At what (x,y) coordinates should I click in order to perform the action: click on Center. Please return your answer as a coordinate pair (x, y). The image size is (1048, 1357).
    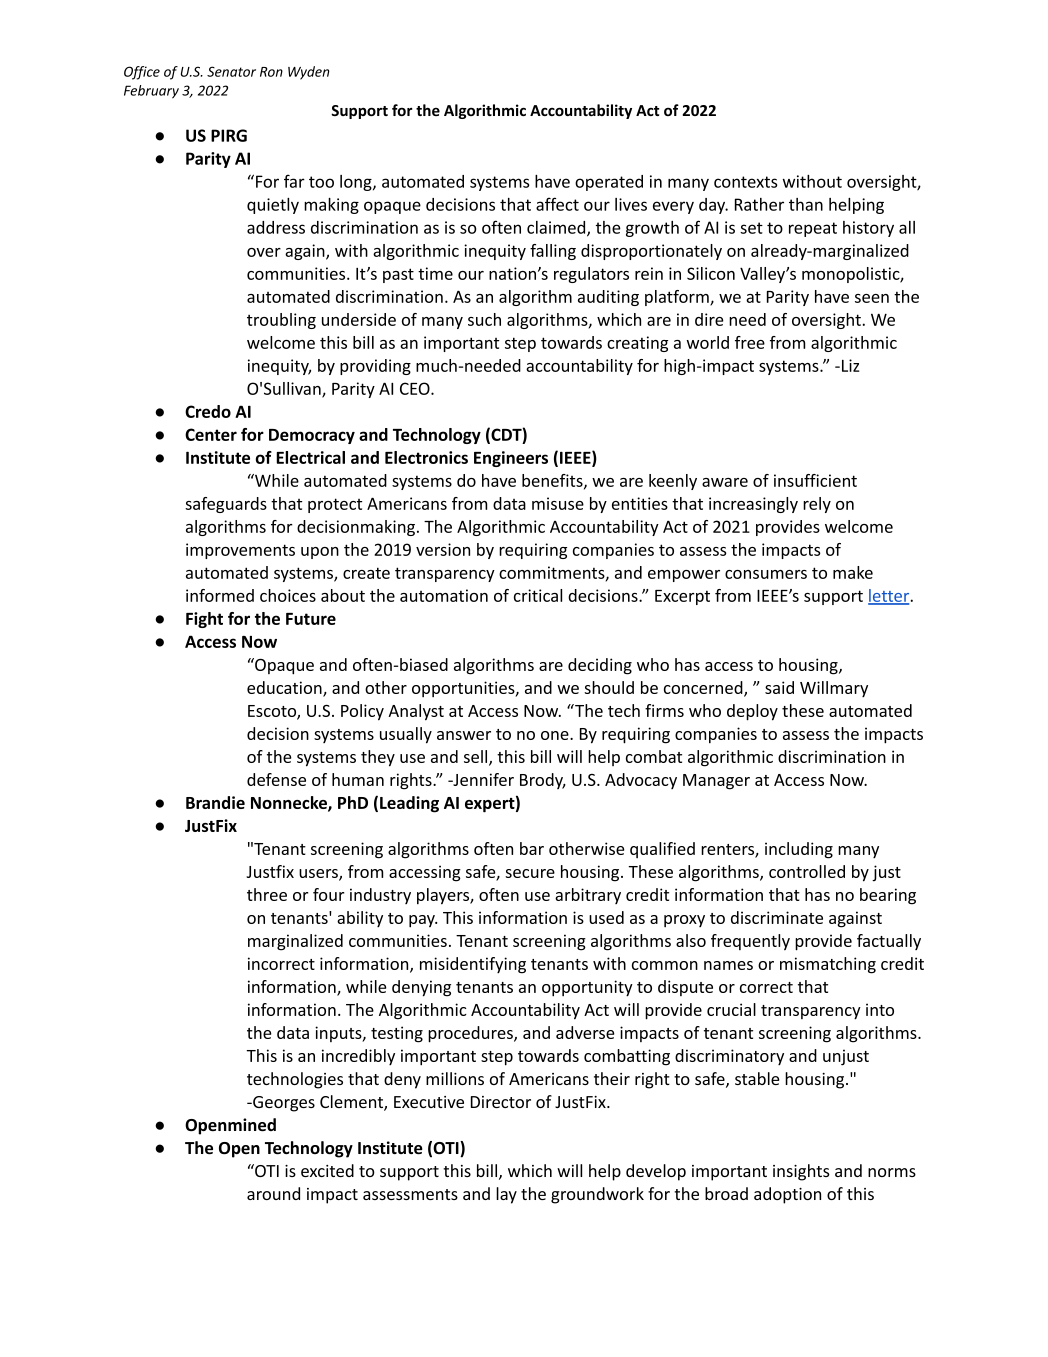
    Looking at the image, I should click on (211, 434).
